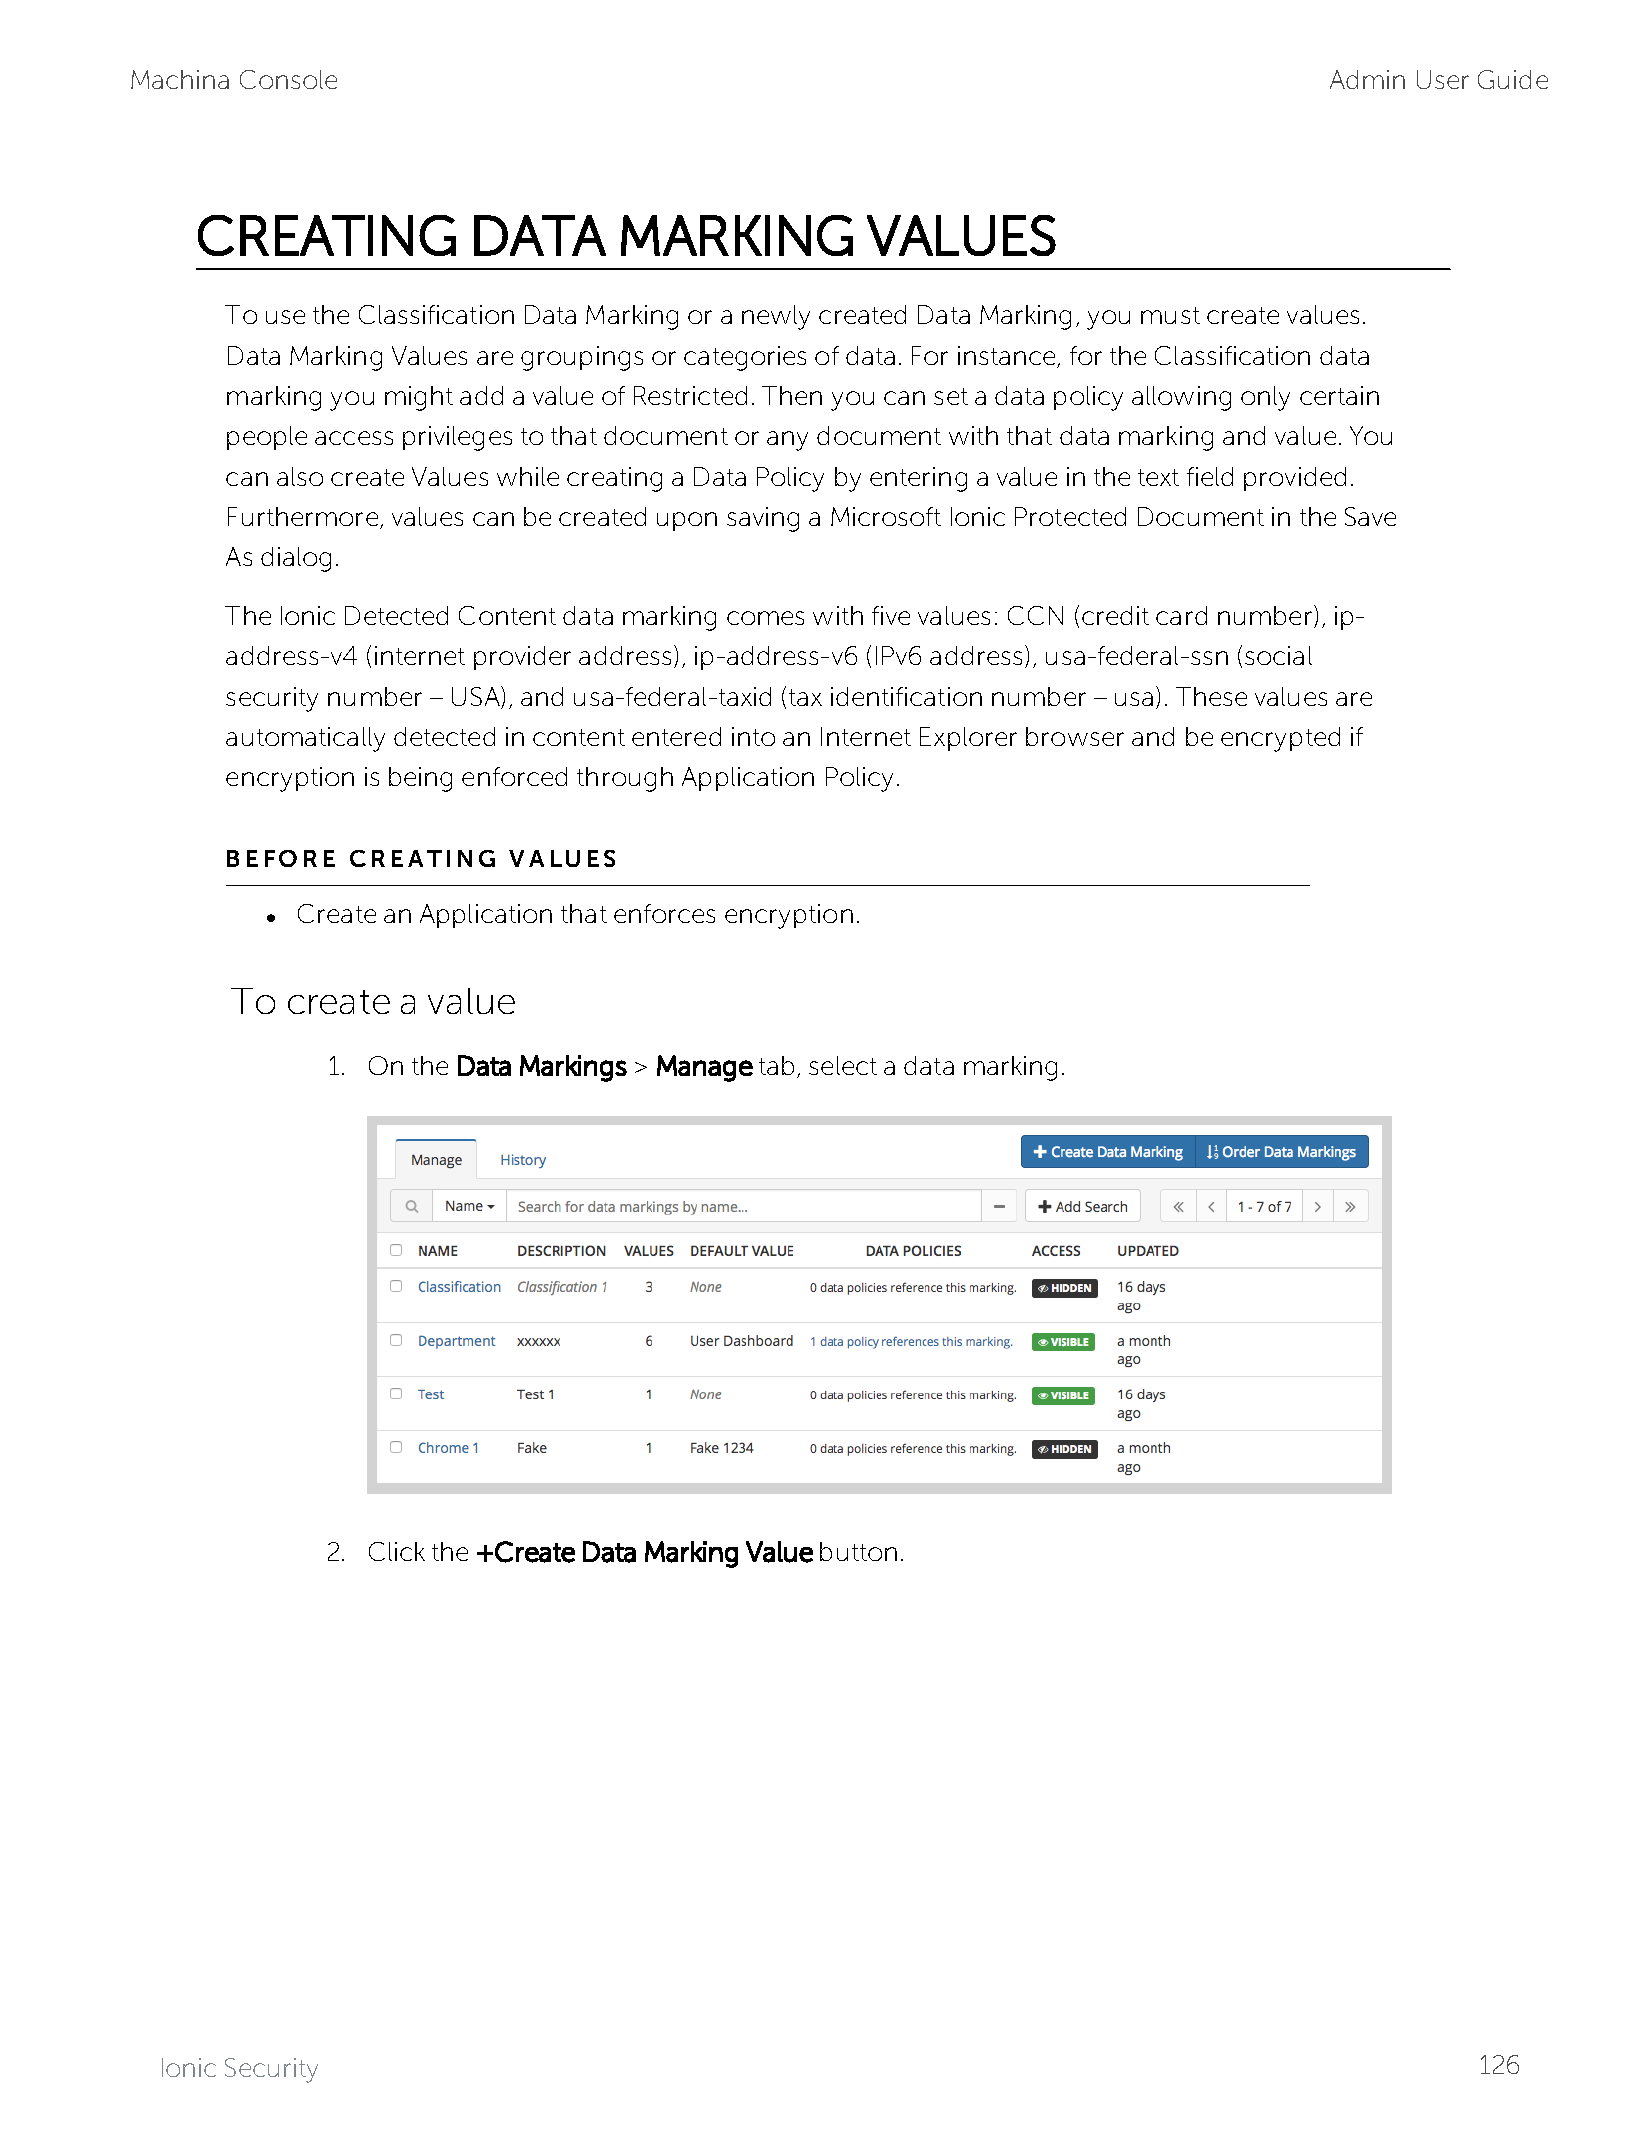  Describe the element at coordinates (776, 1065) in the screenshot. I see `tab` at that location.
